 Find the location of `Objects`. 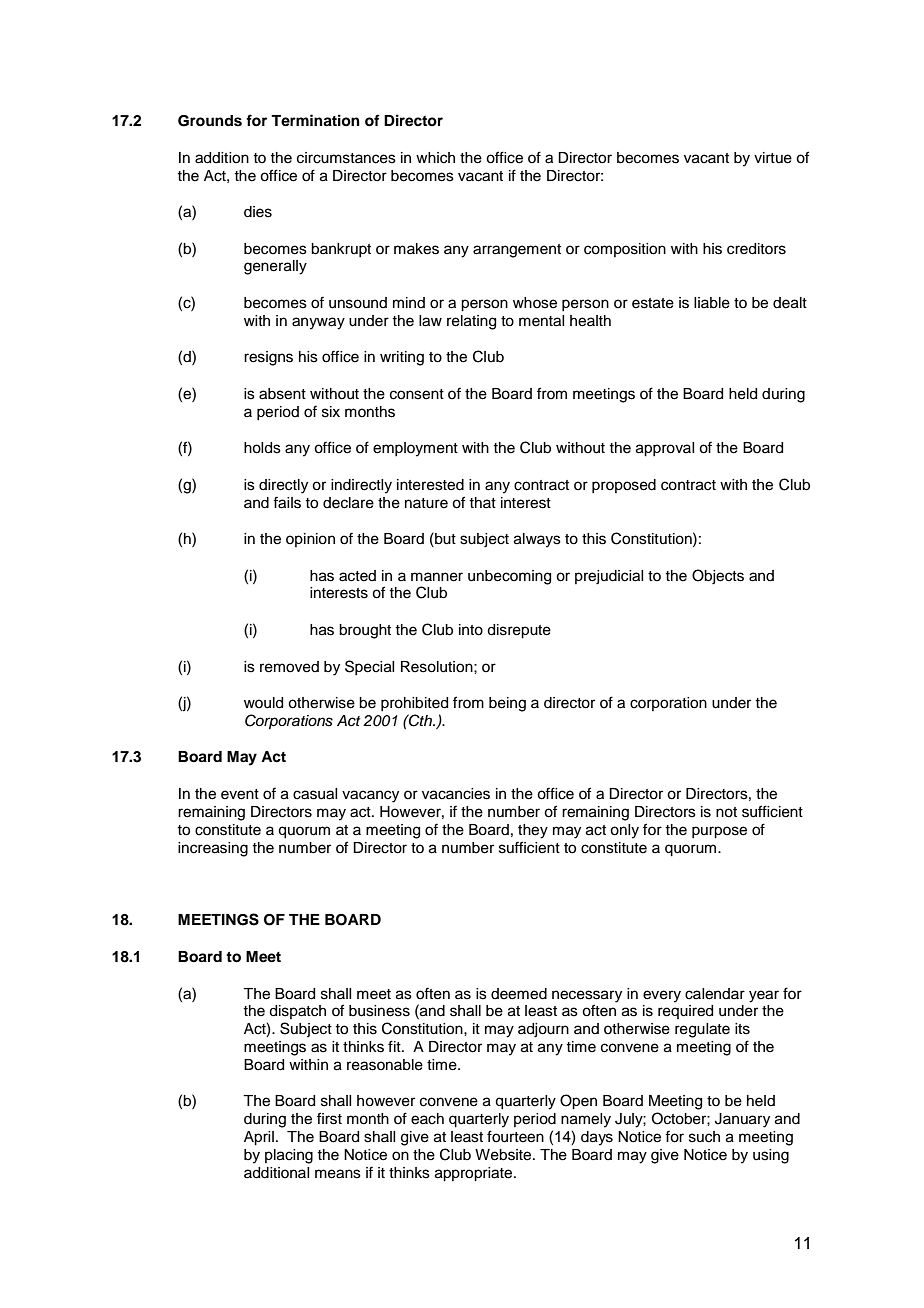

Objects is located at coordinates (718, 577).
